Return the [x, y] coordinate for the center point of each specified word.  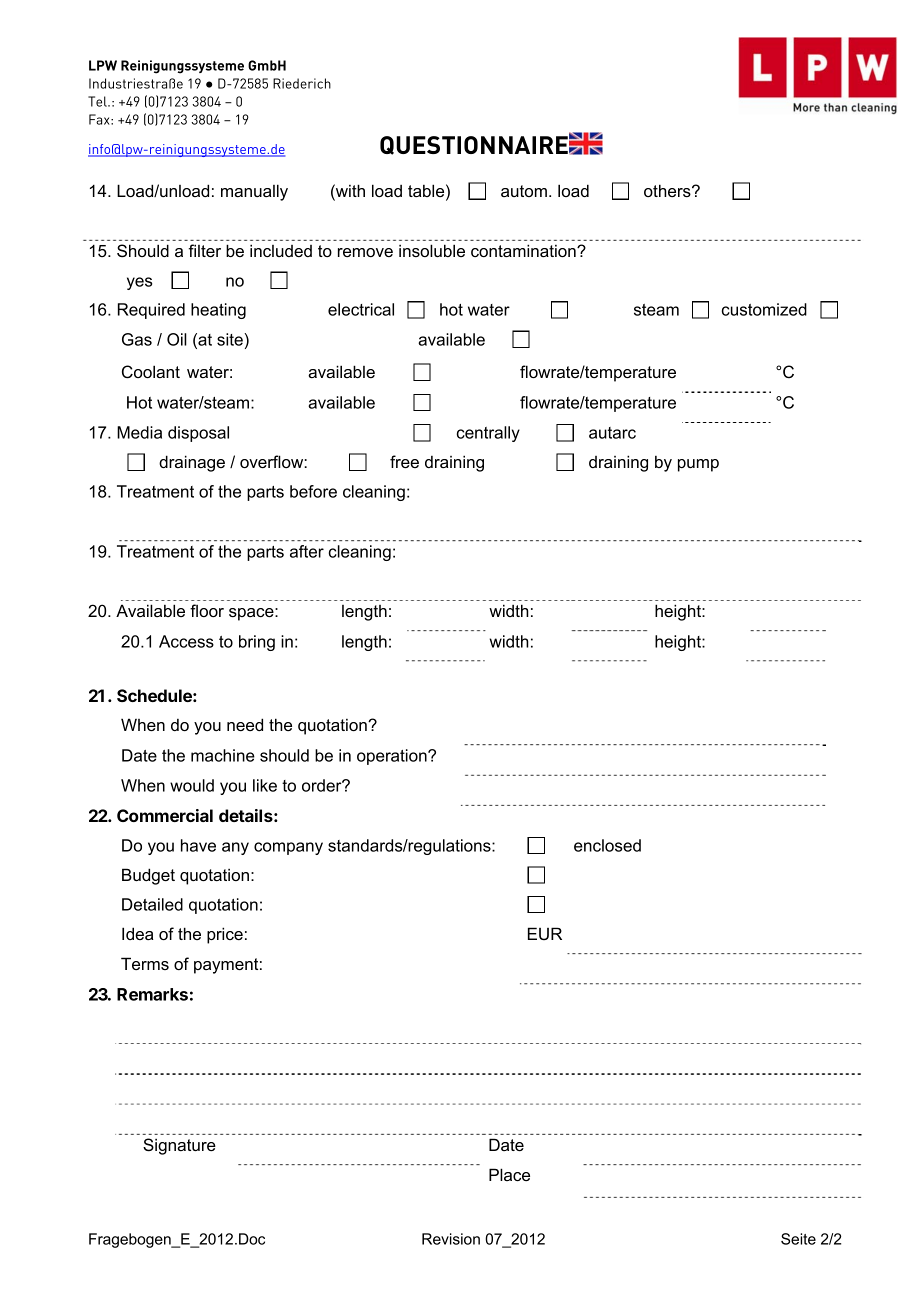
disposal [198, 434]
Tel [98, 101]
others [668, 190]
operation [393, 757]
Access [186, 641]
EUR [545, 933]
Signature [179, 1146]
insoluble [432, 250]
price [225, 935]
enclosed [607, 845]
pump [698, 465]
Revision [451, 1239]
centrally [488, 434]
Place [509, 1174]
